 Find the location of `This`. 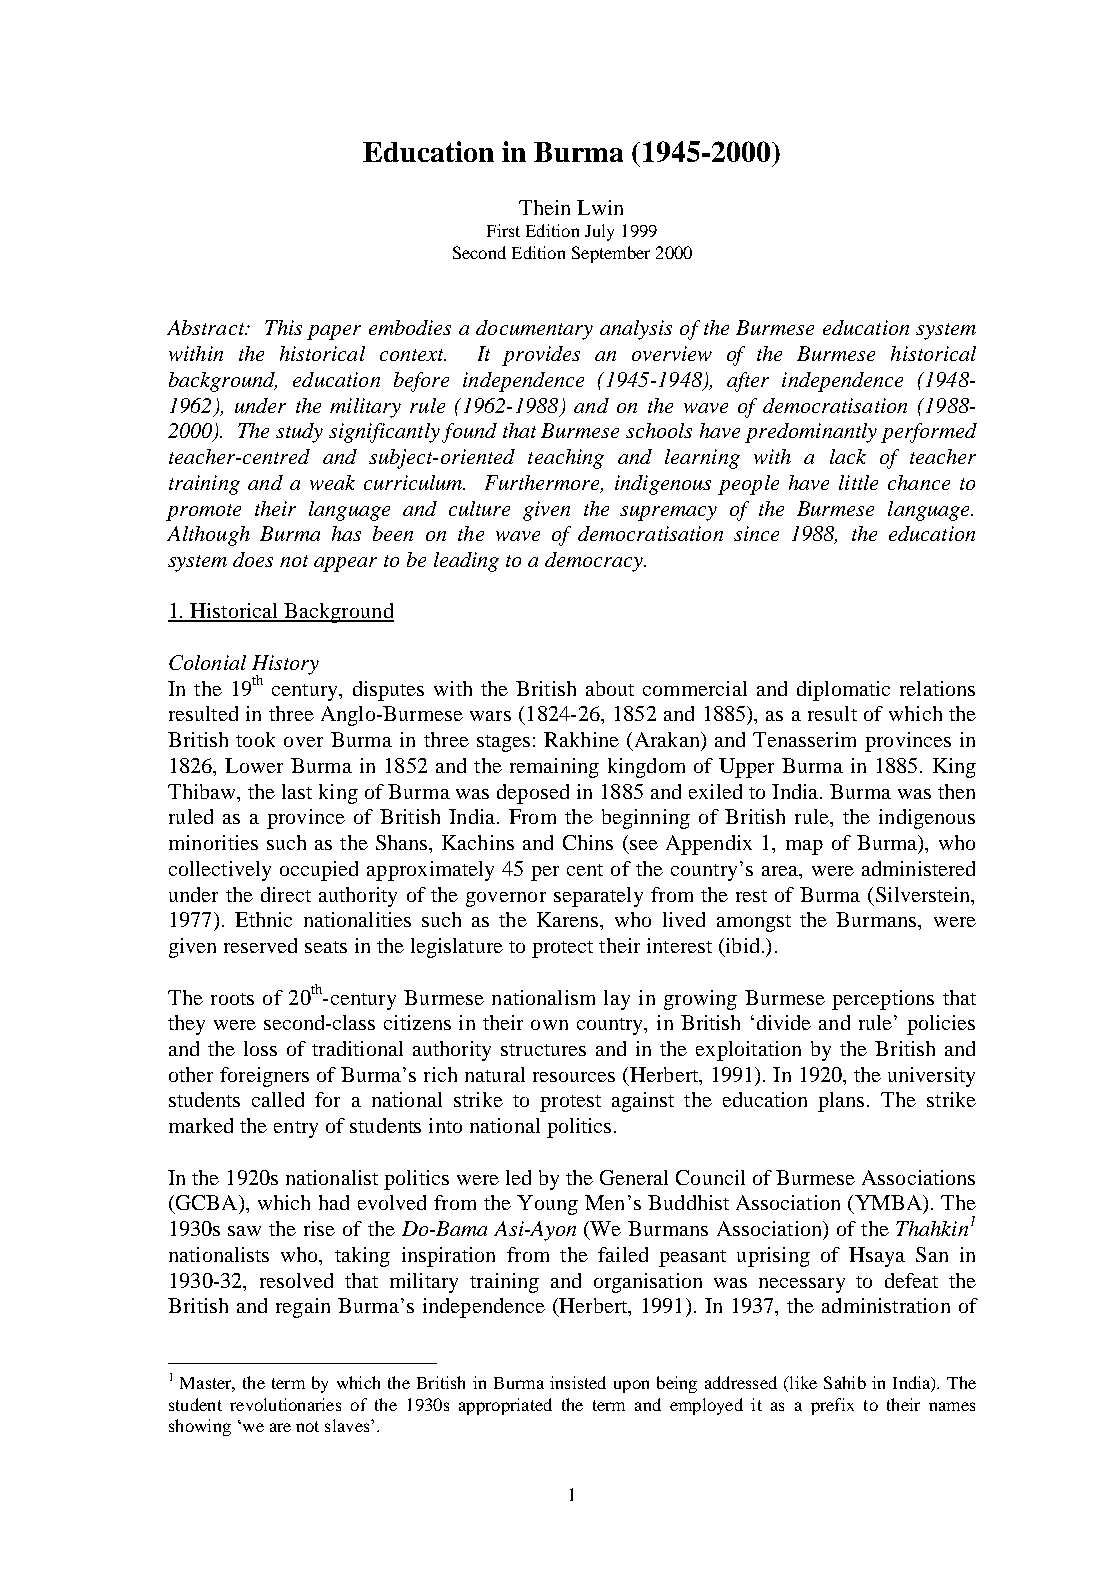

This is located at coordinates (283, 327).
